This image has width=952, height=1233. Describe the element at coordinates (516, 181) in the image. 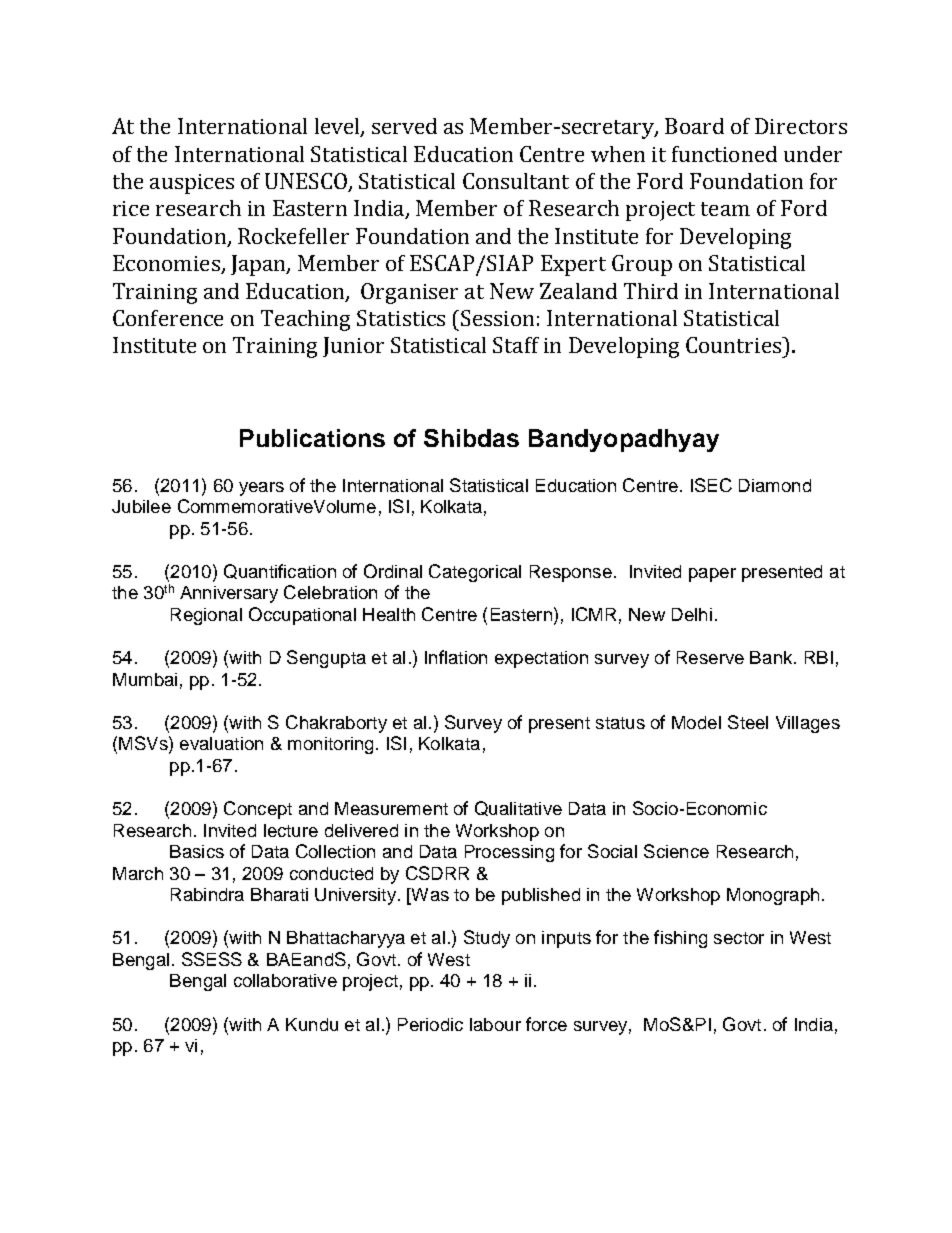

I see `Consultant` at that location.
